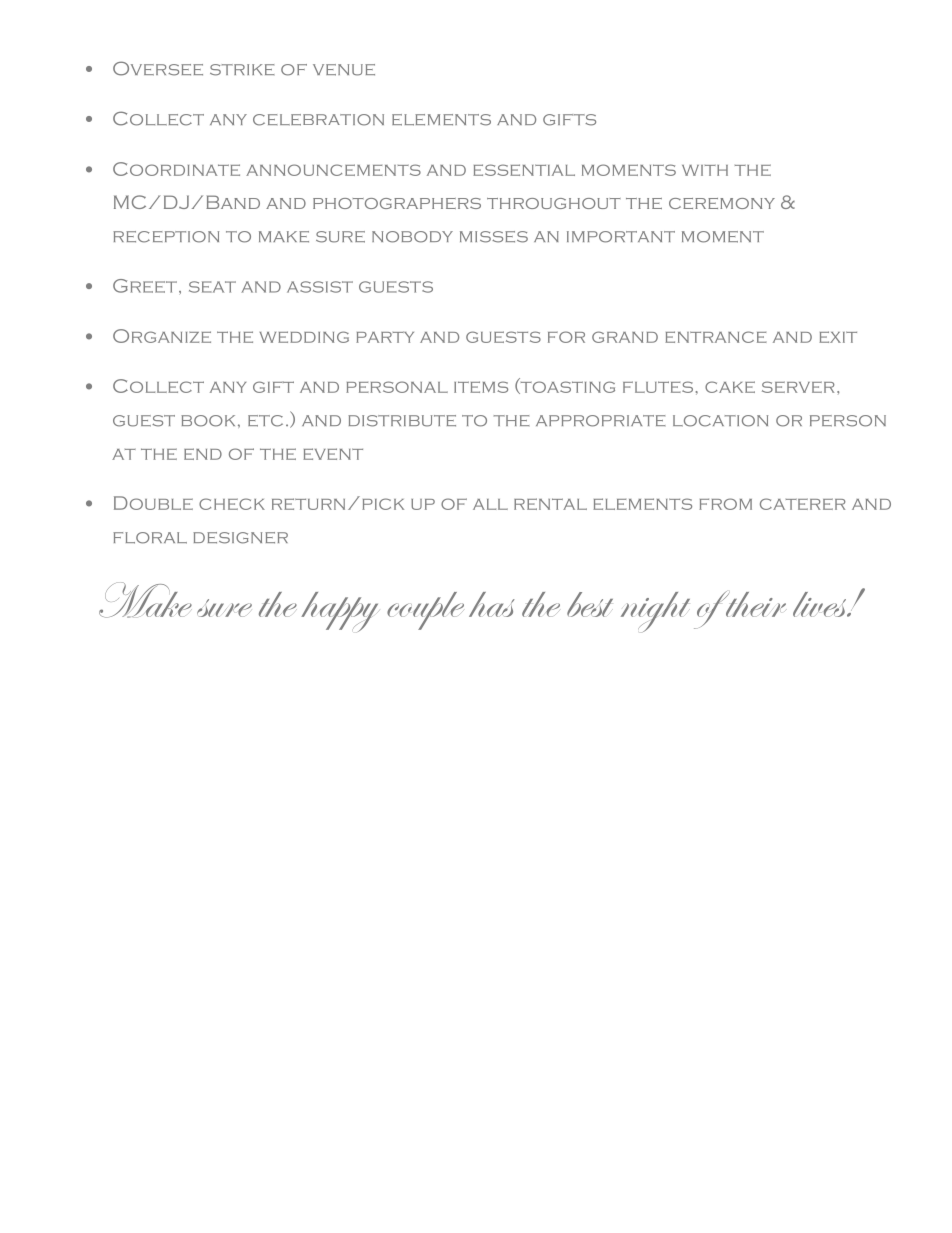 This screenshot has width=952, height=1233. I want to click on for, so click(566, 337).
